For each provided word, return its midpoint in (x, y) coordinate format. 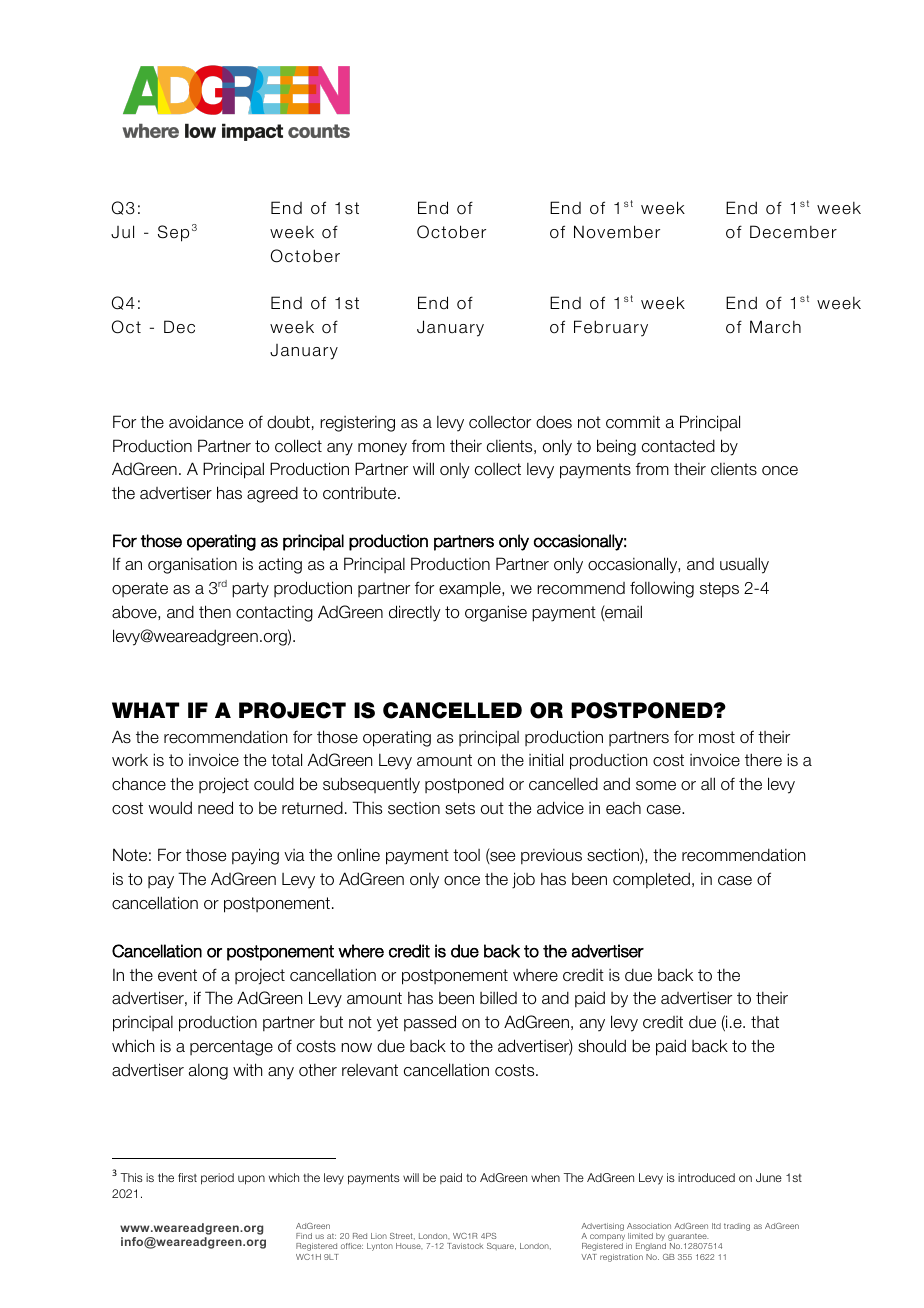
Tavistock (465, 1246)
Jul (122, 232)
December (793, 232)
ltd (716, 1226)
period (217, 1179)
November (617, 232)
